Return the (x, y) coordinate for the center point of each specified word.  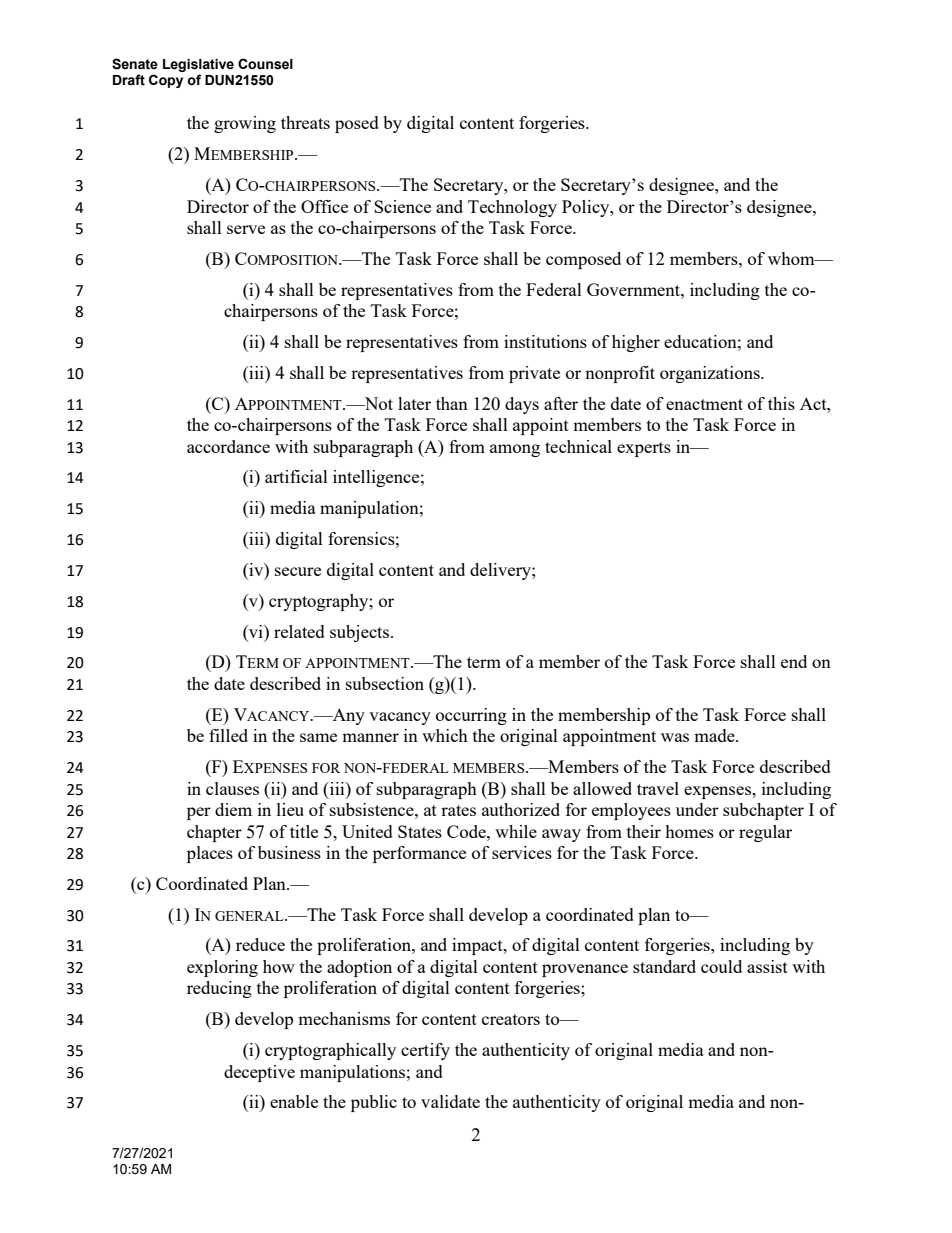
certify (425, 1051)
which (445, 735)
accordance (228, 446)
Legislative (198, 67)
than (452, 403)
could (721, 966)
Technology (512, 208)
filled (228, 735)
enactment (704, 404)
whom (792, 258)
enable (294, 1101)
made (715, 735)
